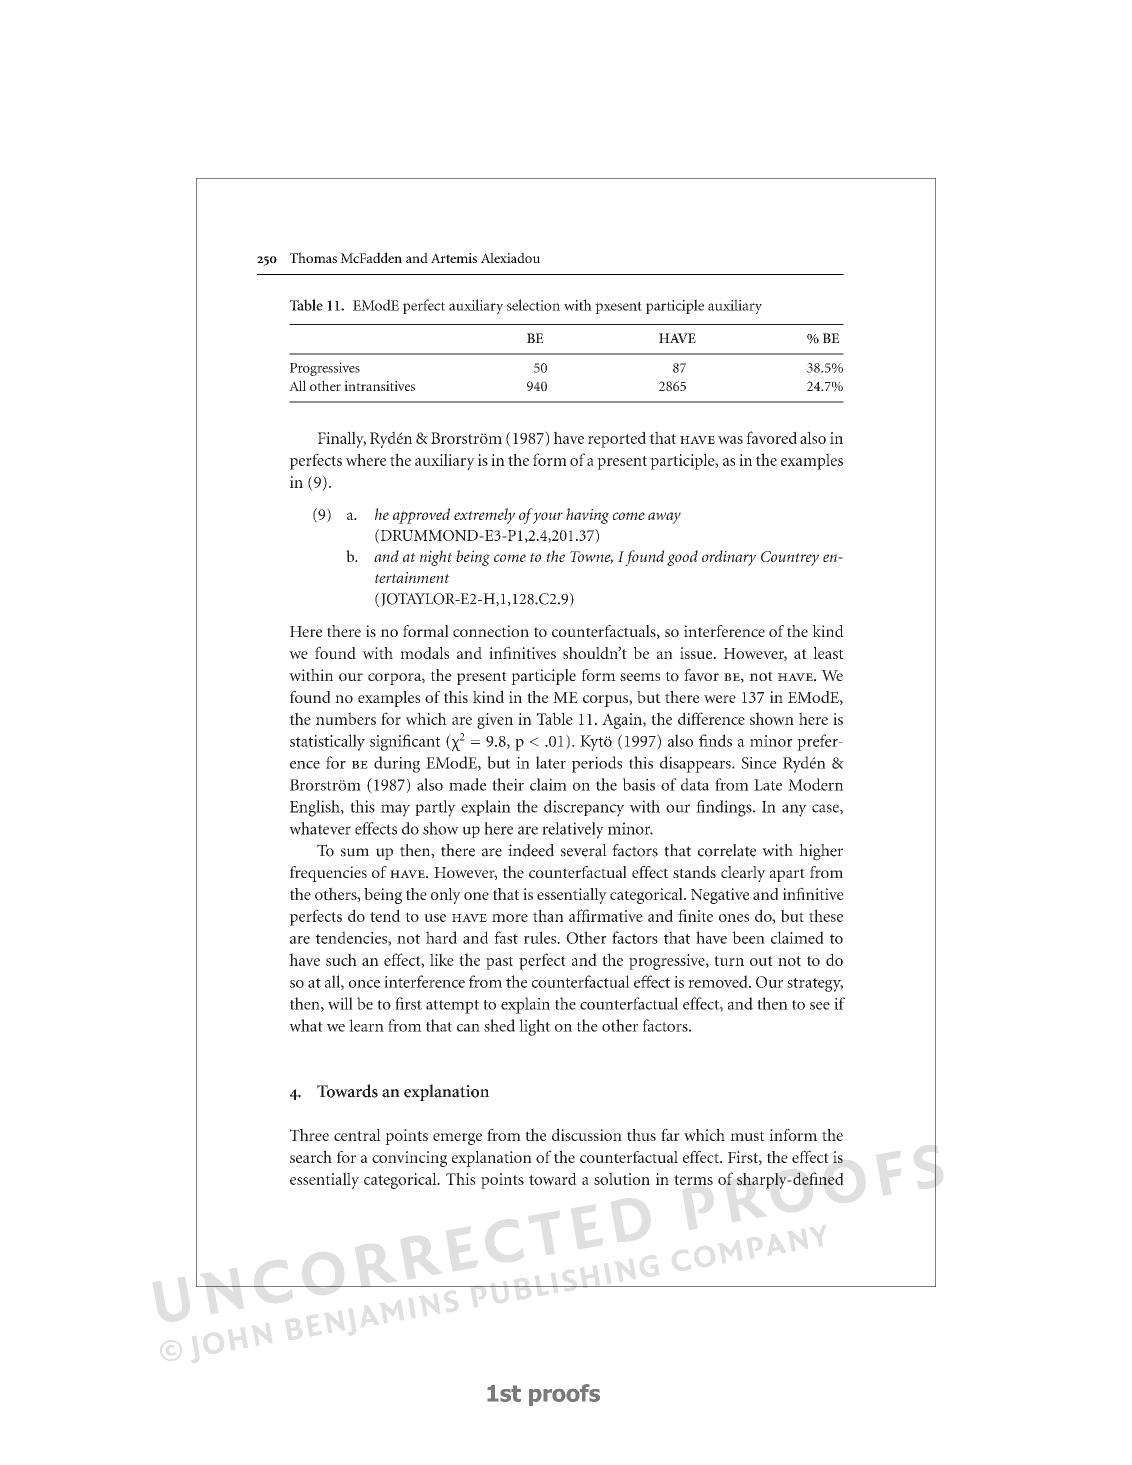 Image resolution: width=1132 pixels, height=1465 pixels. I want to click on Thomas, so click(313, 257).
